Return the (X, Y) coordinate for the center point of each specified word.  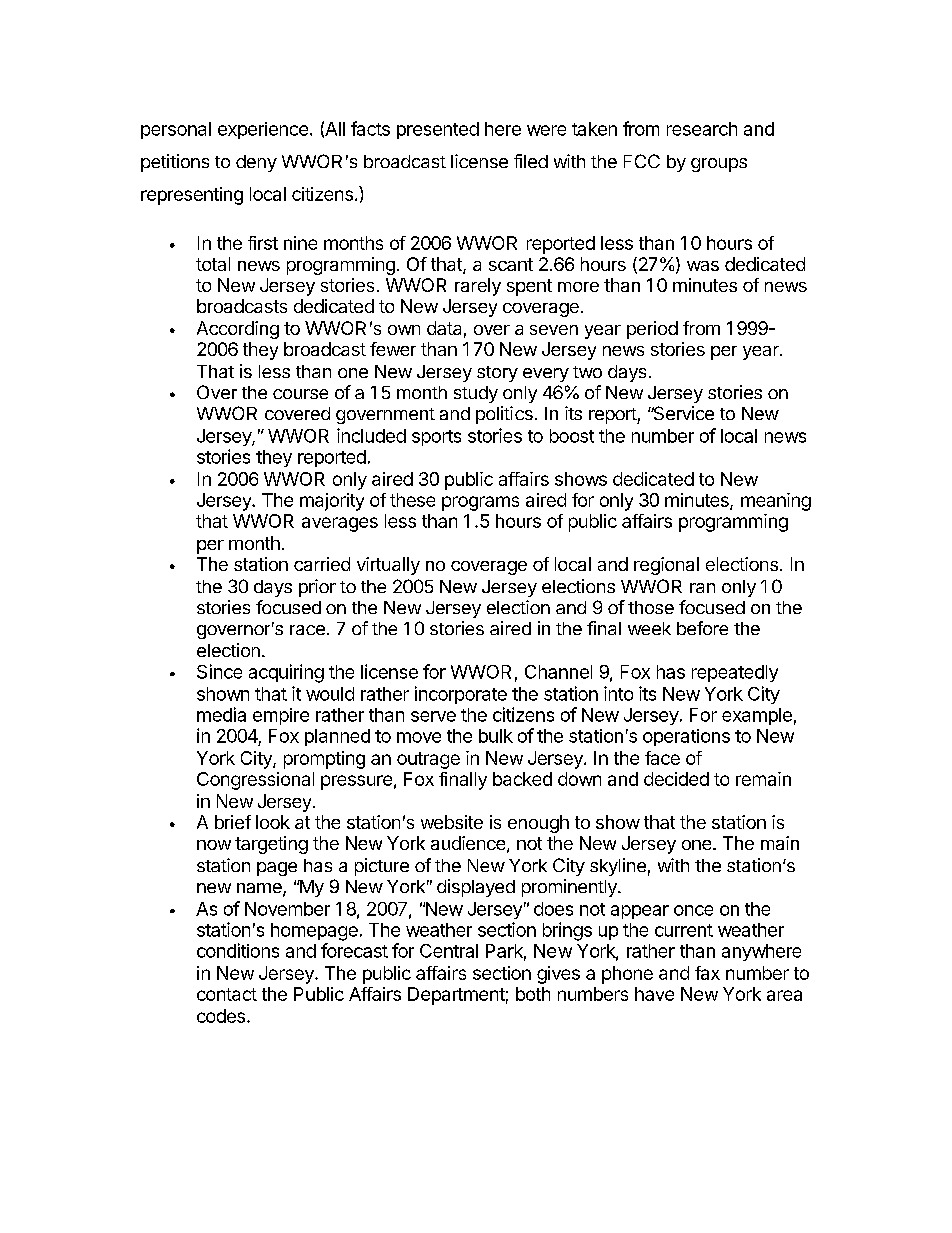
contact (227, 994)
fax (707, 973)
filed (531, 161)
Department (456, 996)
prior (317, 588)
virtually (388, 566)
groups (719, 165)
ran (702, 588)
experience (265, 130)
